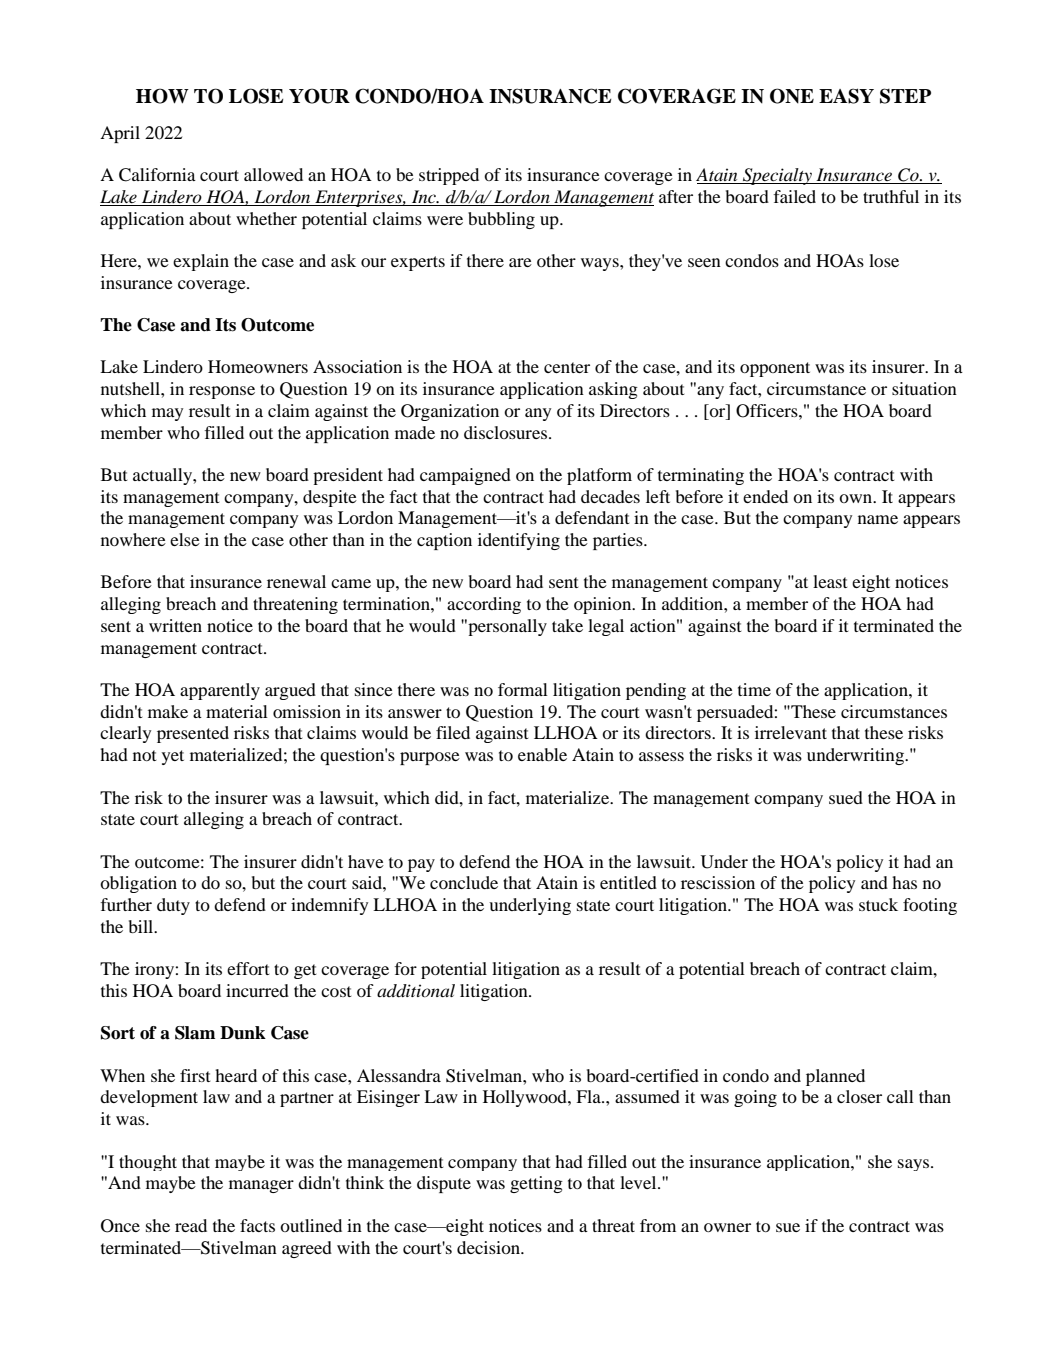 Image resolution: width=1052 pixels, height=1361 pixels. Describe the element at coordinates (173, 757) in the screenshot. I see `yet` at that location.
